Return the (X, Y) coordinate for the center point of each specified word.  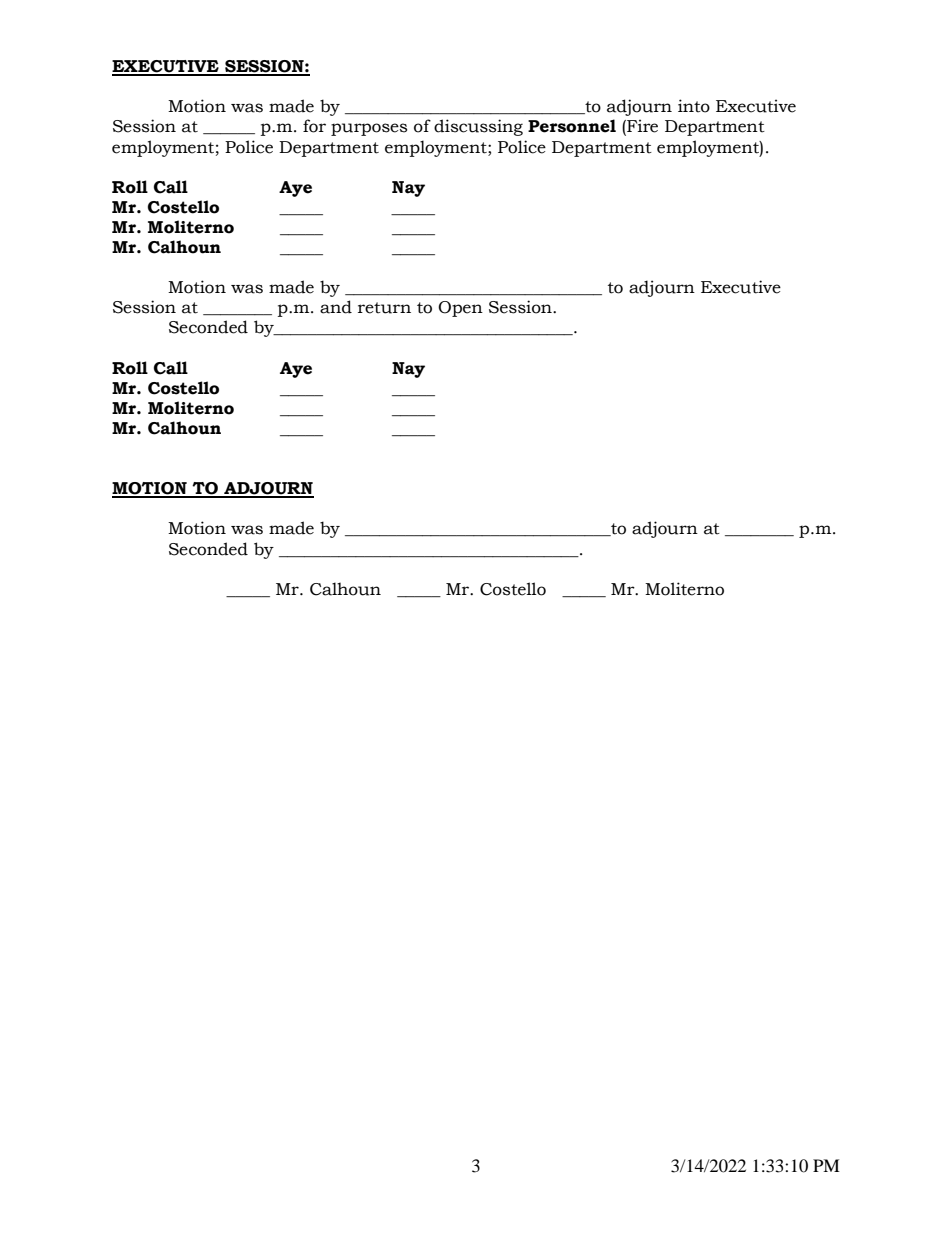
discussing (478, 127)
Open (460, 309)
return (384, 308)
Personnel (572, 126)
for (314, 126)
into (694, 106)
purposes (369, 129)
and (336, 307)
